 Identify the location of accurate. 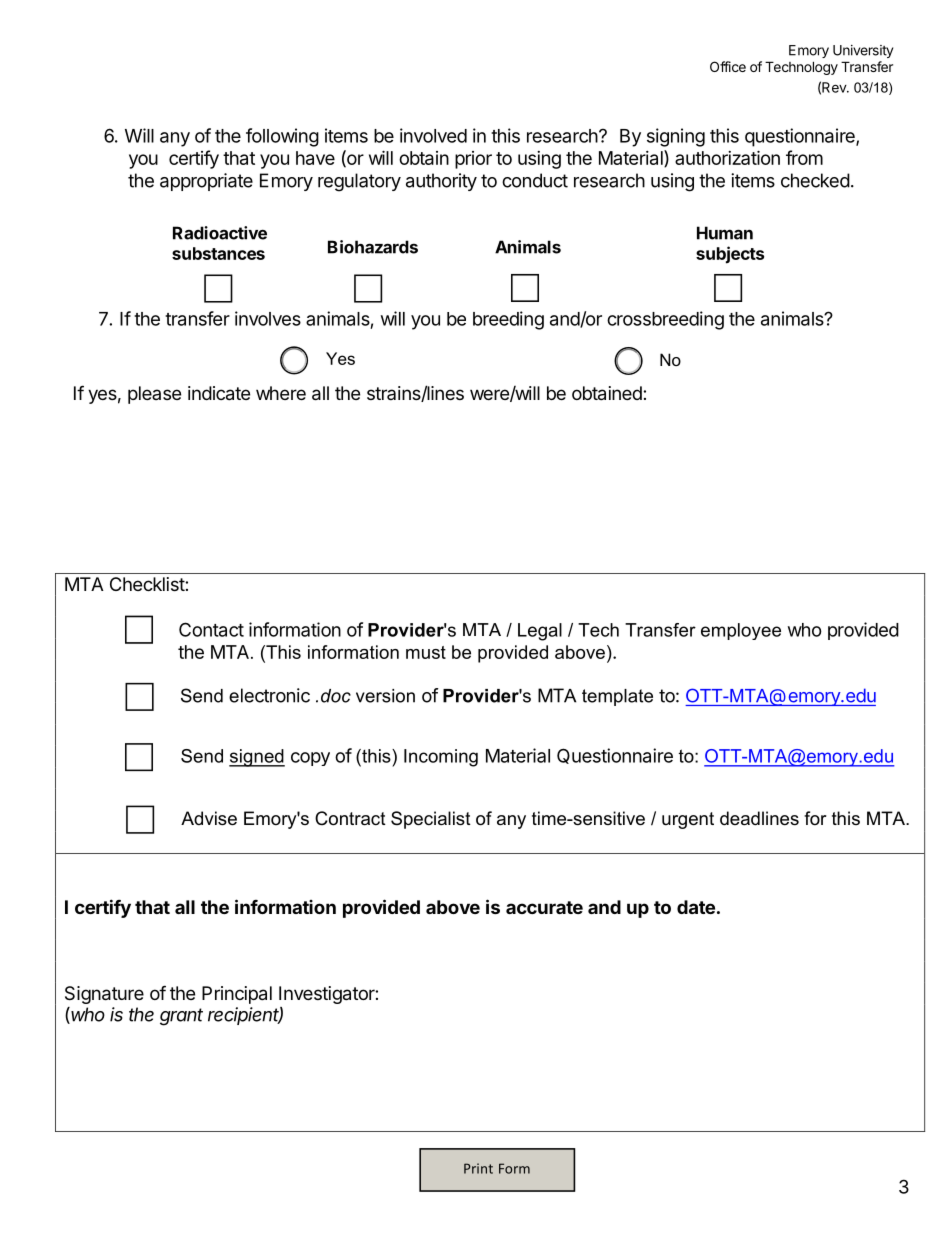
(544, 907).
